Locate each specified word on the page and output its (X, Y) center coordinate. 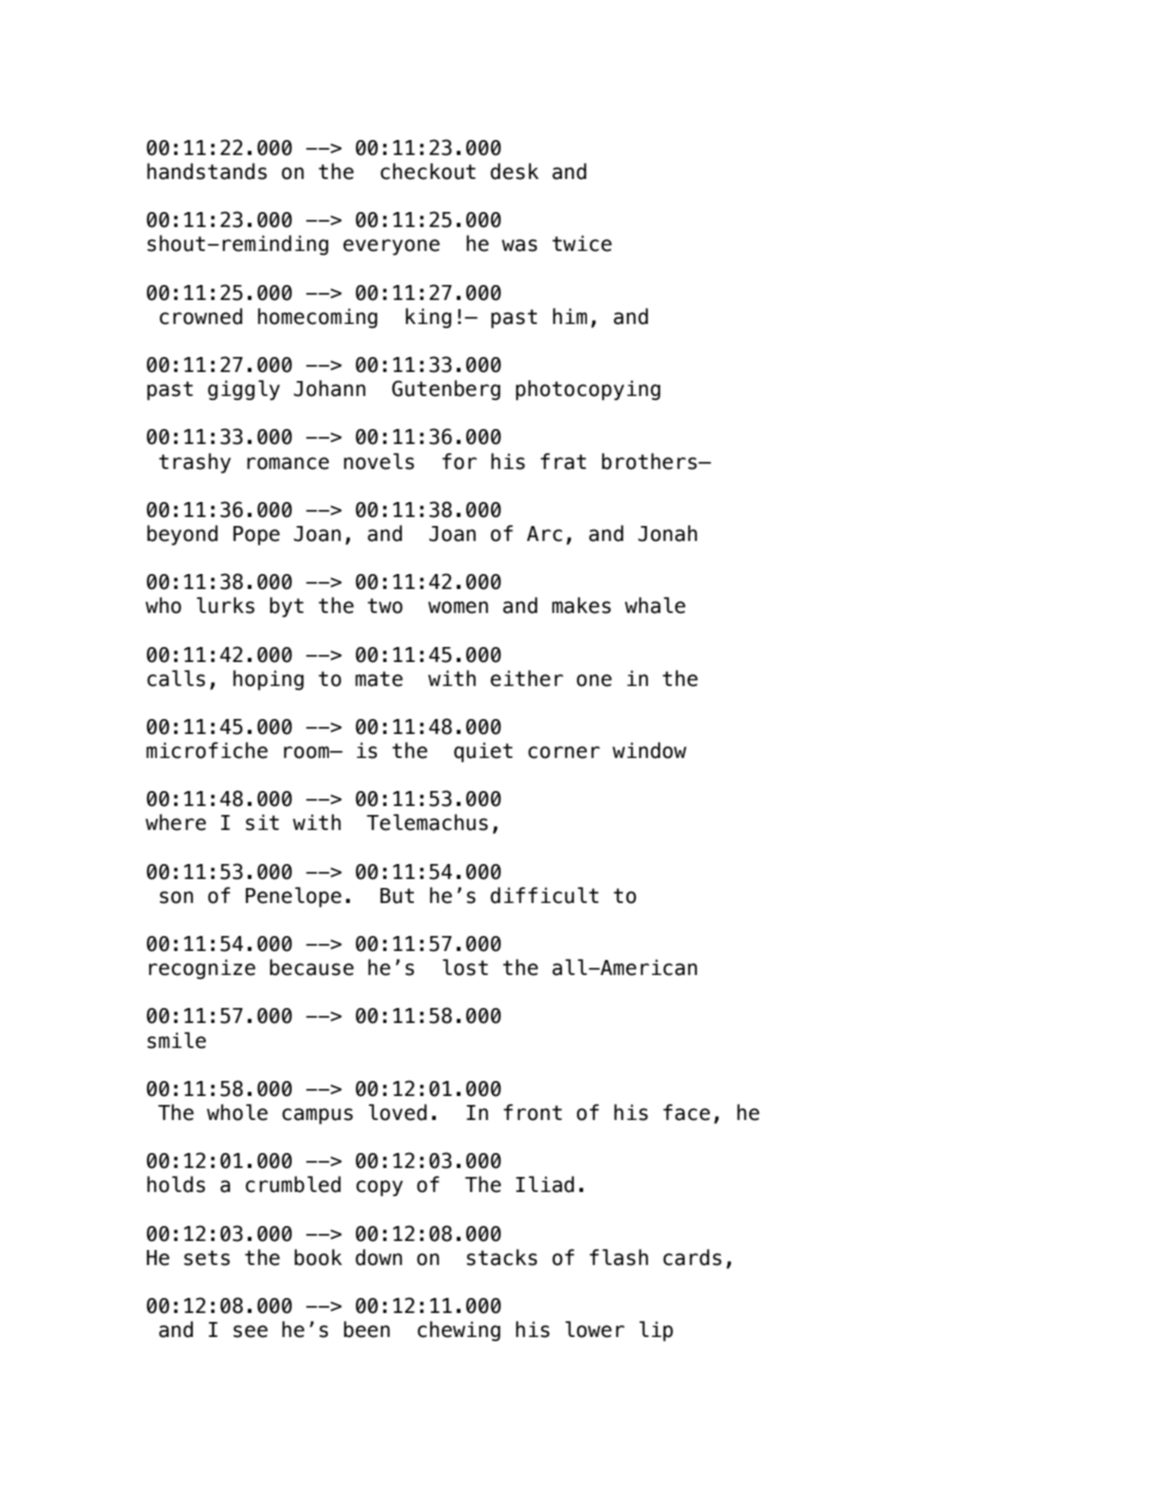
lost (465, 967)
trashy (195, 463)
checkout (428, 171)
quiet (483, 752)
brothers (650, 461)
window (649, 750)
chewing (459, 1331)
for (459, 461)
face (686, 1112)
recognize (202, 969)
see (250, 1331)
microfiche (207, 750)
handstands (207, 171)
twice (582, 243)
